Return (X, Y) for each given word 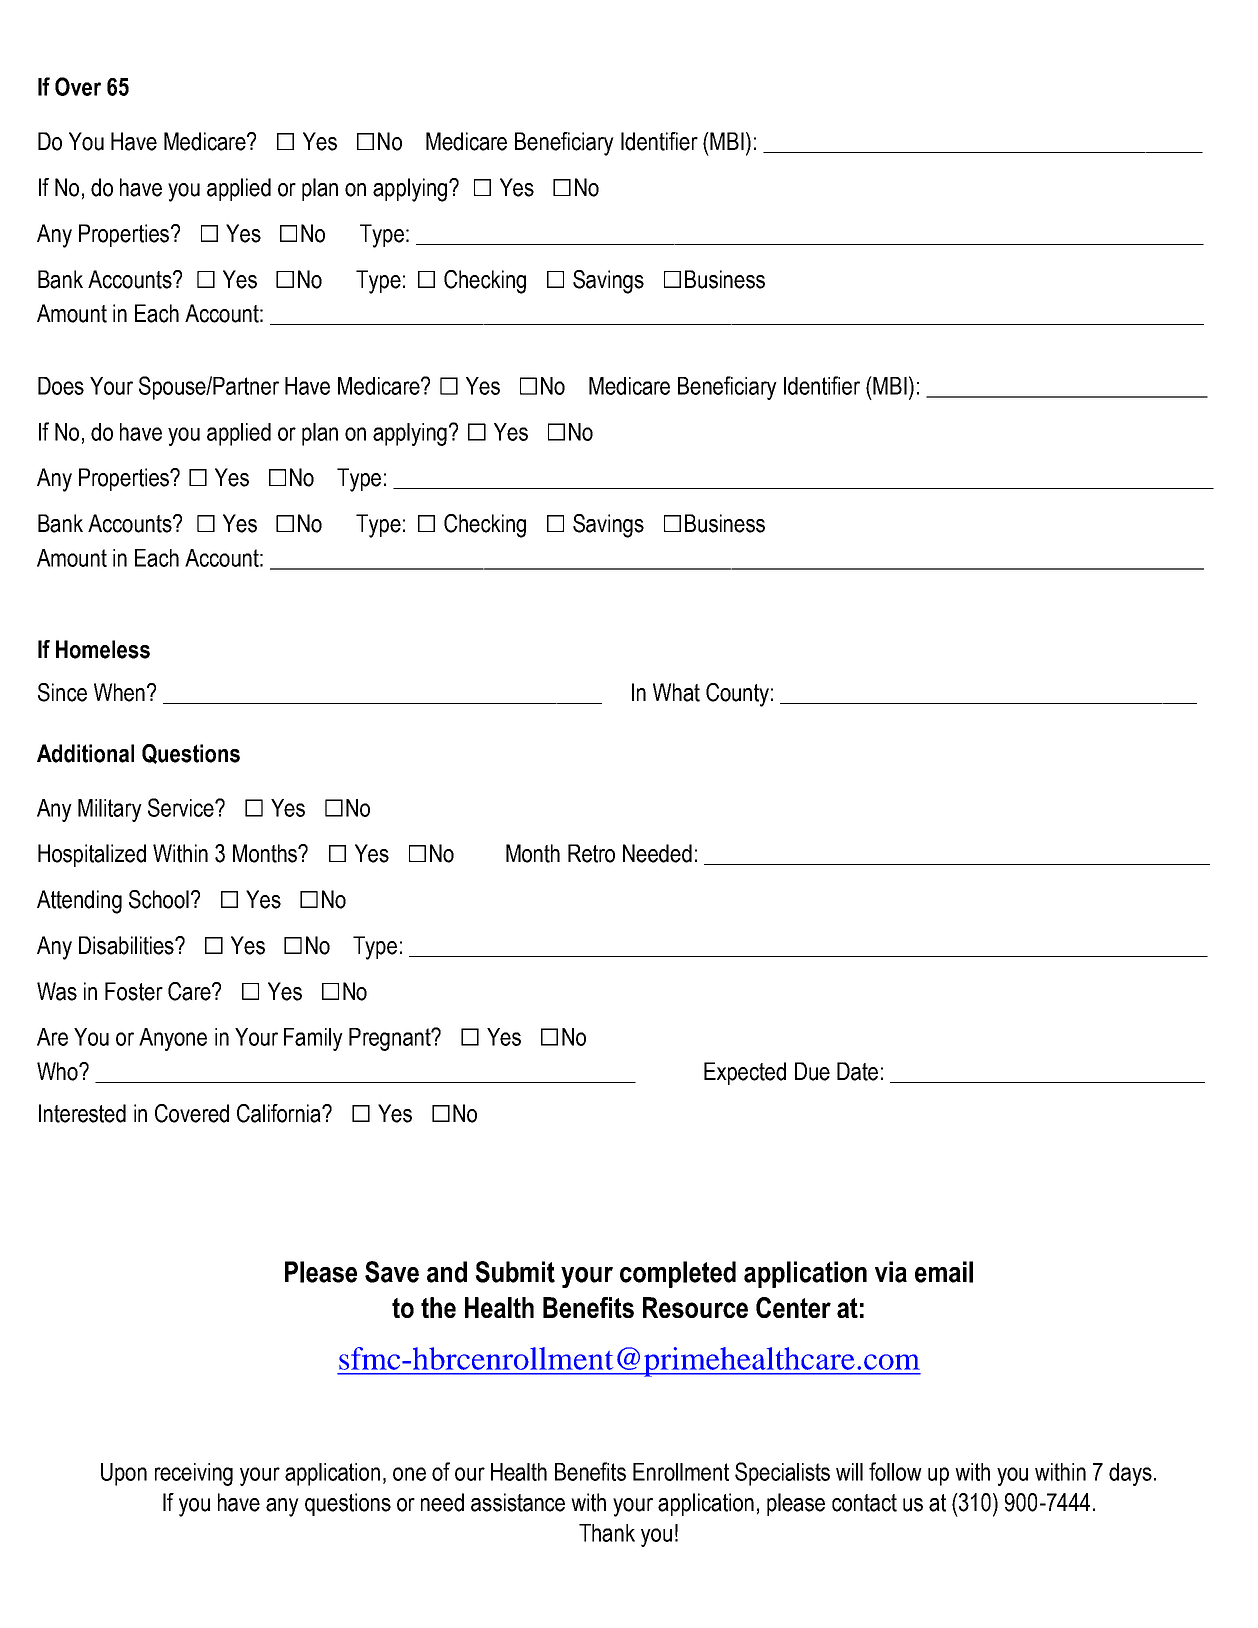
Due (812, 1071)
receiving (194, 1474)
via (891, 1272)
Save (392, 1272)
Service (182, 807)
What (676, 692)
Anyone (173, 1039)
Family (313, 1039)
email (944, 1272)
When (119, 692)
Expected (745, 1073)
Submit (515, 1272)
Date (857, 1071)
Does (61, 386)
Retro (591, 853)
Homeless (103, 649)
